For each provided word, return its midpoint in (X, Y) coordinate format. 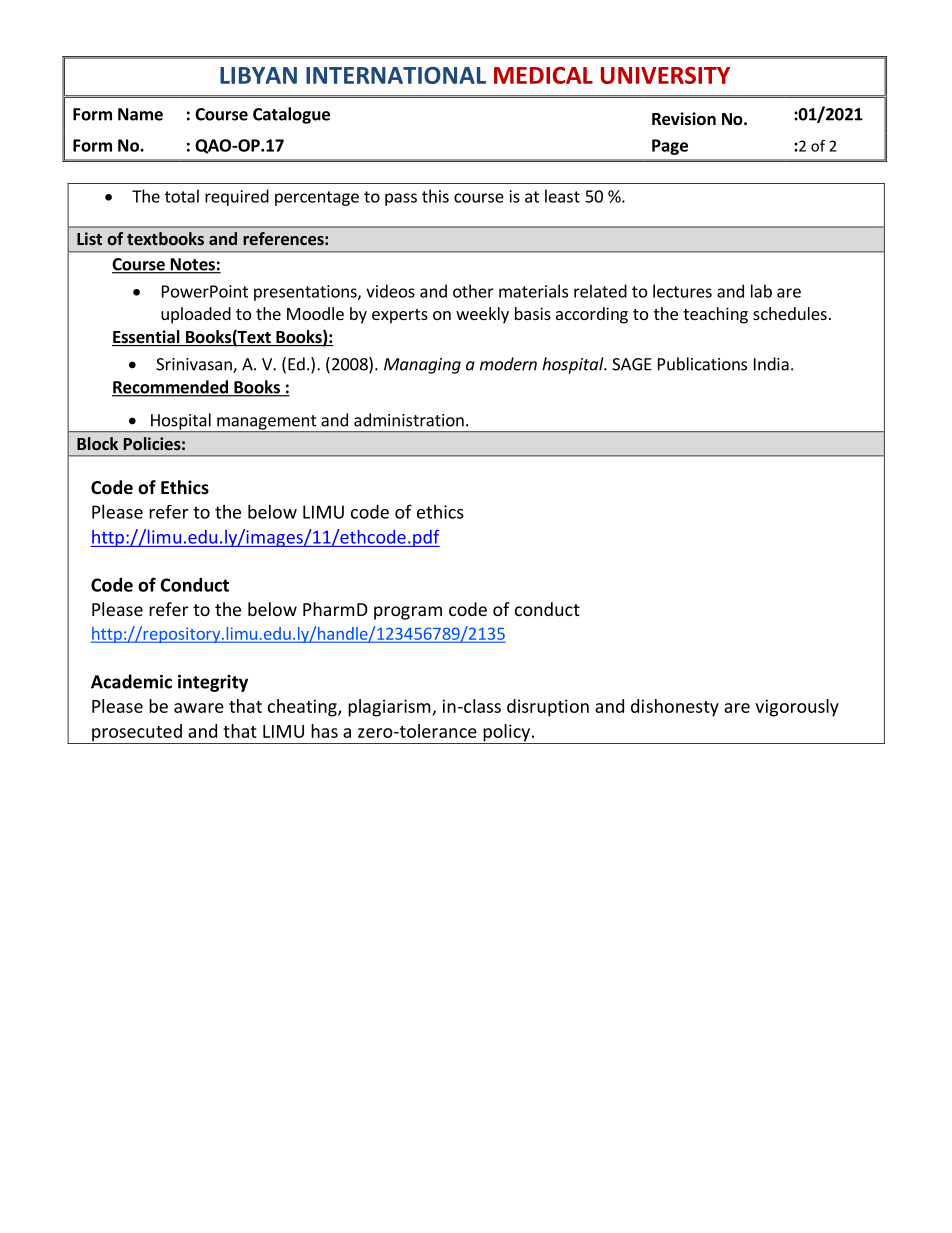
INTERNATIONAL (396, 75)
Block (97, 443)
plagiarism (390, 708)
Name (140, 114)
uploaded (196, 315)
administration (409, 420)
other (473, 291)
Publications (702, 364)
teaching (715, 315)
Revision (684, 119)
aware (199, 708)
